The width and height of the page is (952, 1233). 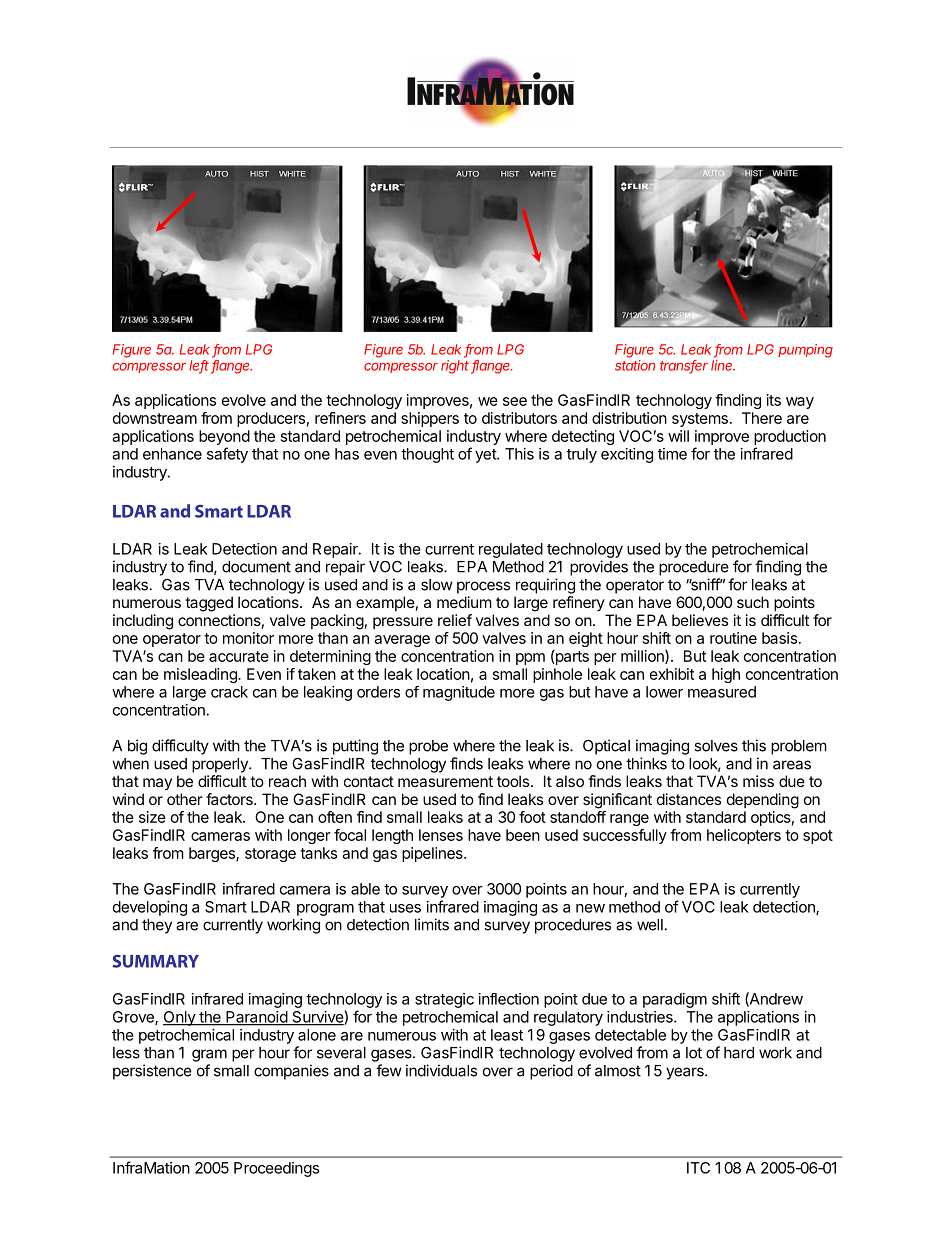 I want to click on left, so click(x=199, y=366).
